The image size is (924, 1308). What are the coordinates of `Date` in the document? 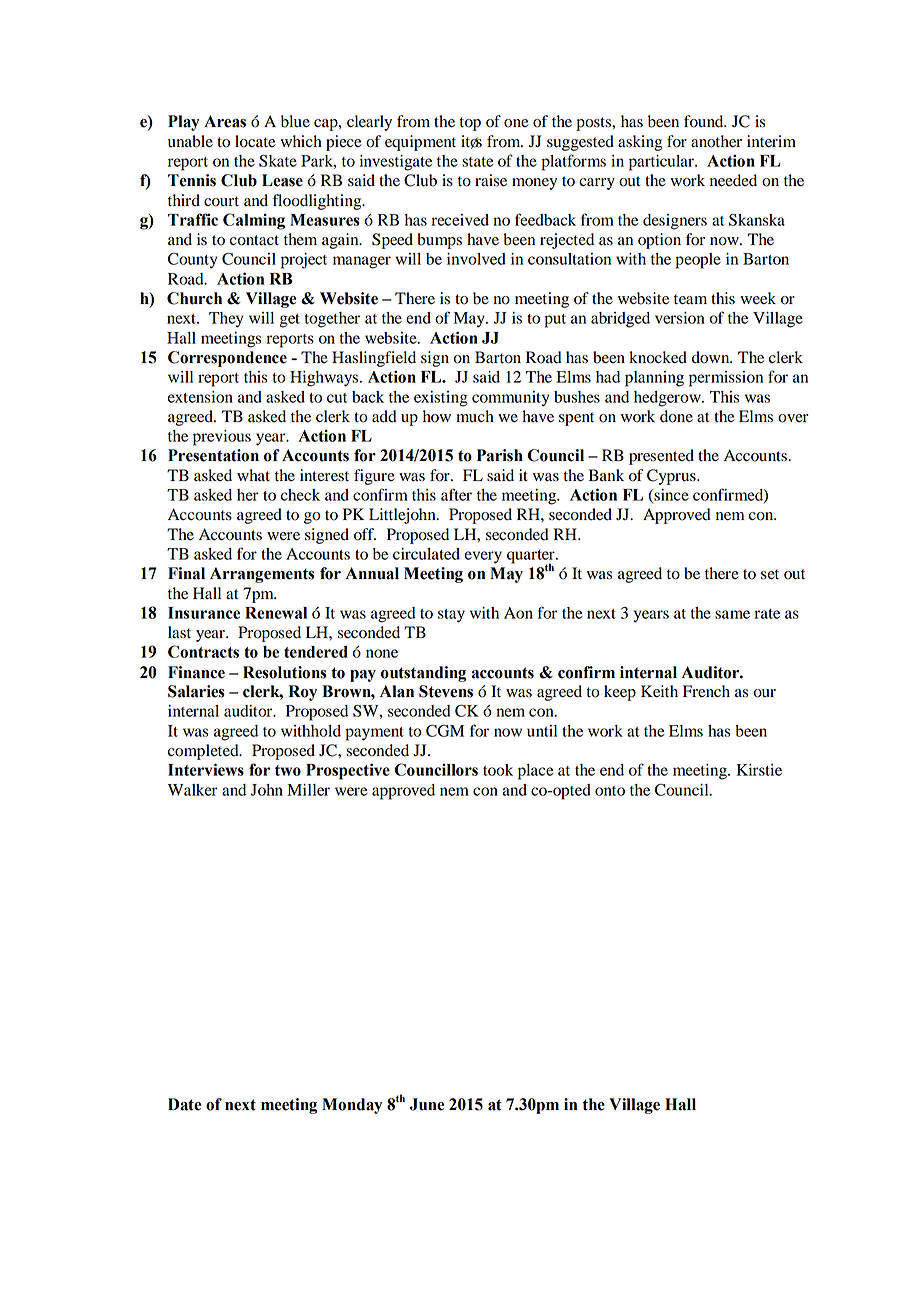 It's located at (184, 1104).
